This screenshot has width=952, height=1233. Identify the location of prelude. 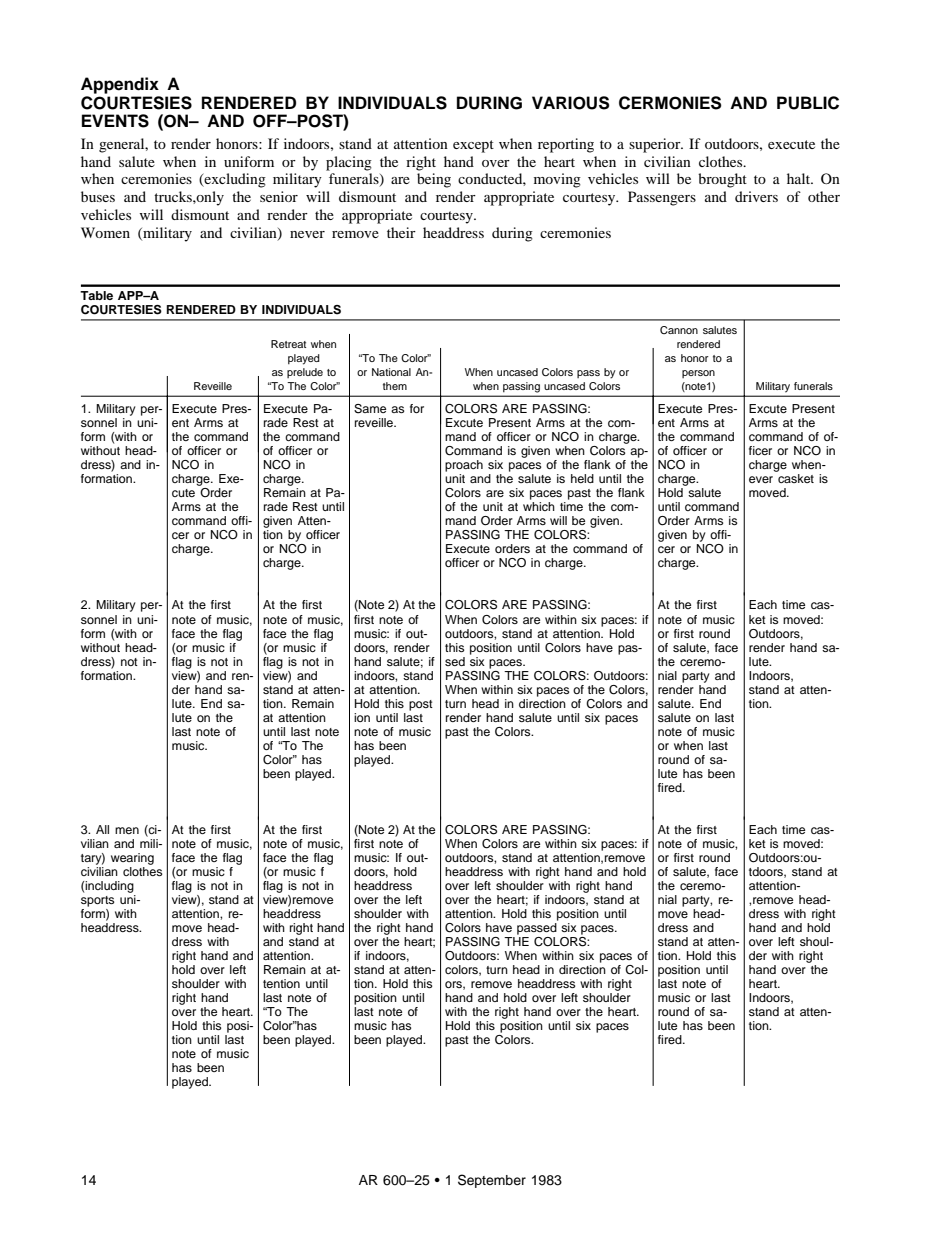
(305, 373).
